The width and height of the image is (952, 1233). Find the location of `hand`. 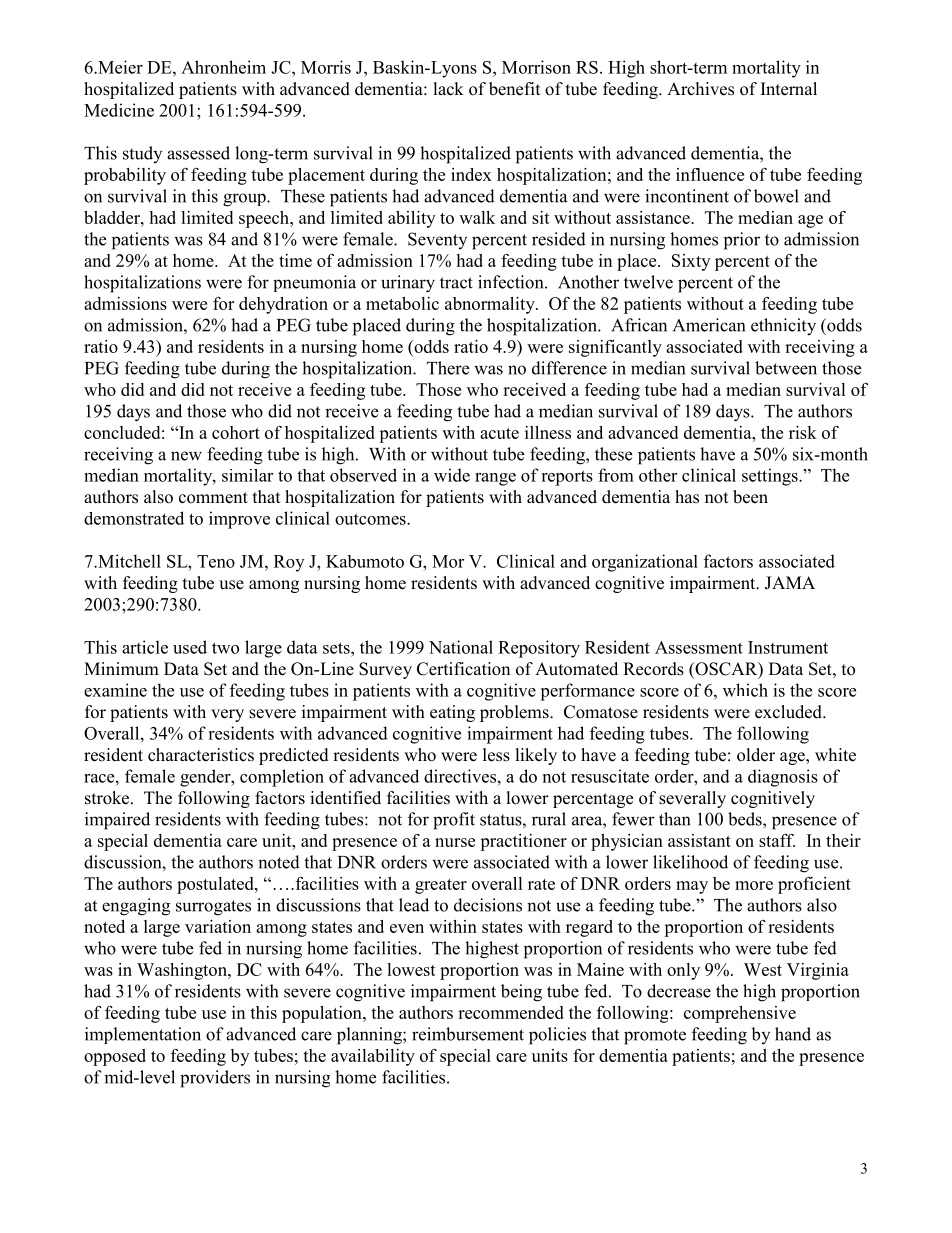

hand is located at coordinates (793, 1034).
